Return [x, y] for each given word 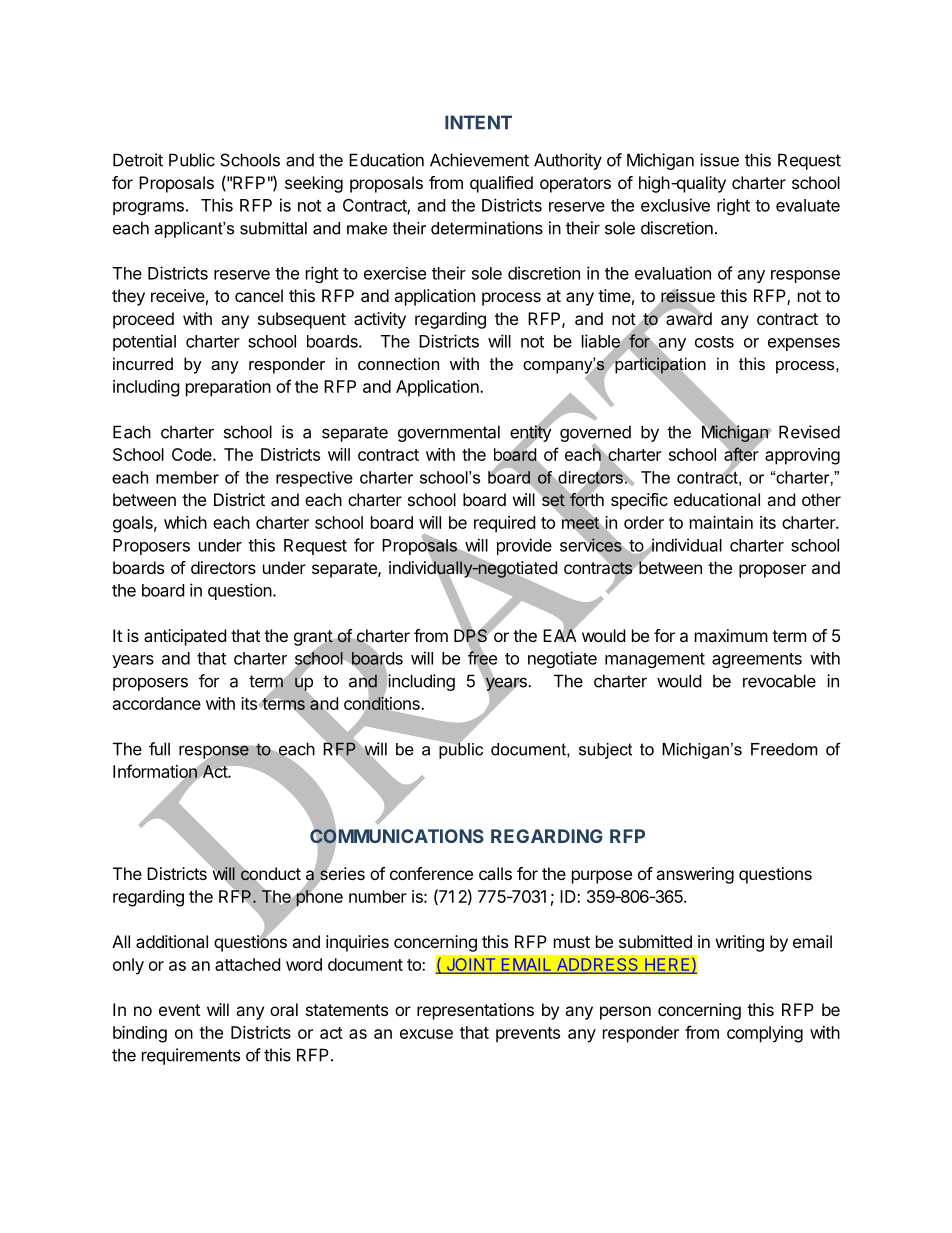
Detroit [138, 160]
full [159, 749]
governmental [449, 433]
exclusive [675, 205]
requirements [191, 1056]
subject [605, 751]
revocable [779, 681]
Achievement [479, 160]
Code [193, 454]
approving [802, 456]
